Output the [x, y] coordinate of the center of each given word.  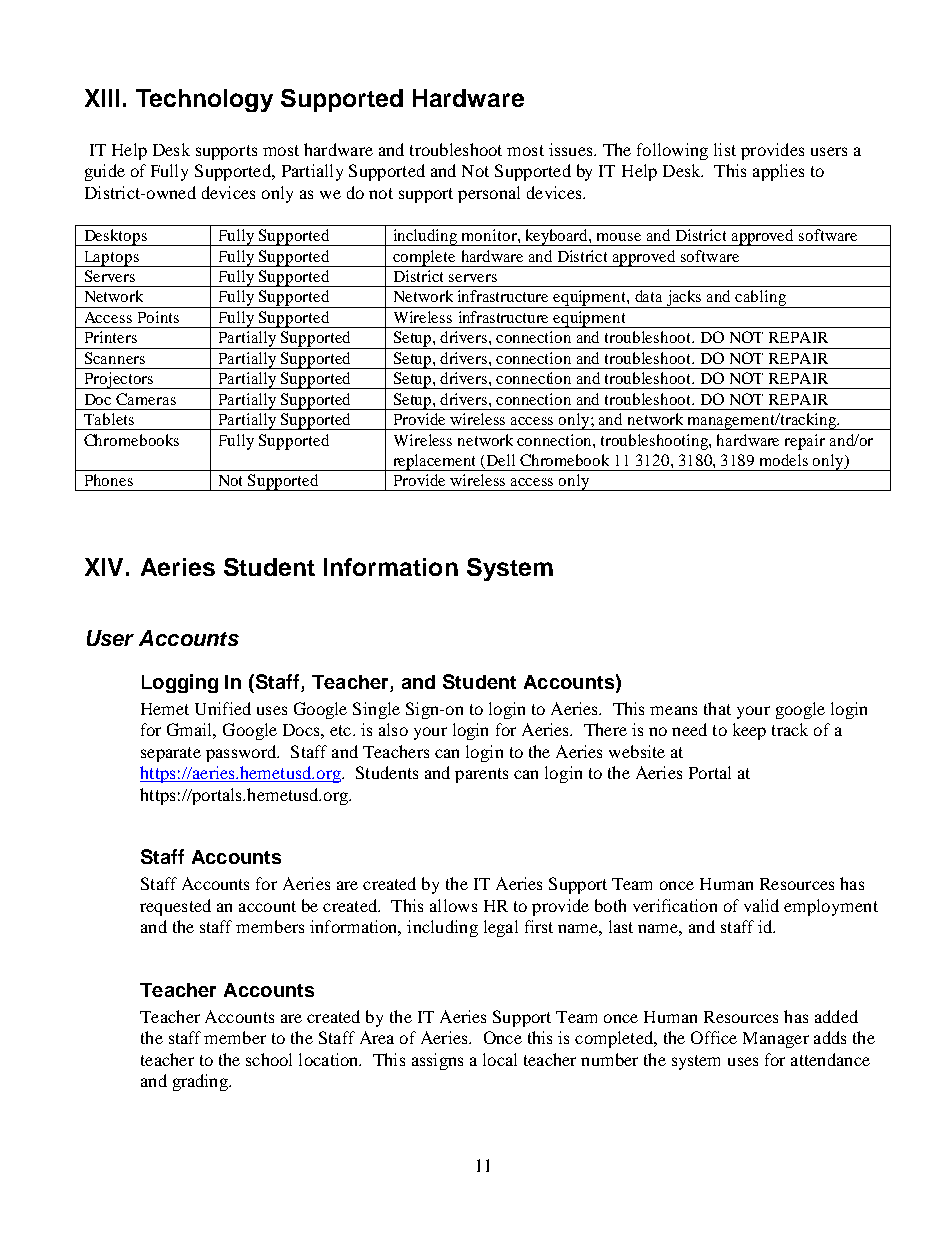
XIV [104, 567]
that [717, 708]
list [725, 149]
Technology [204, 100]
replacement [435, 462]
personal [489, 194]
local [500, 1059]
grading [202, 1082]
